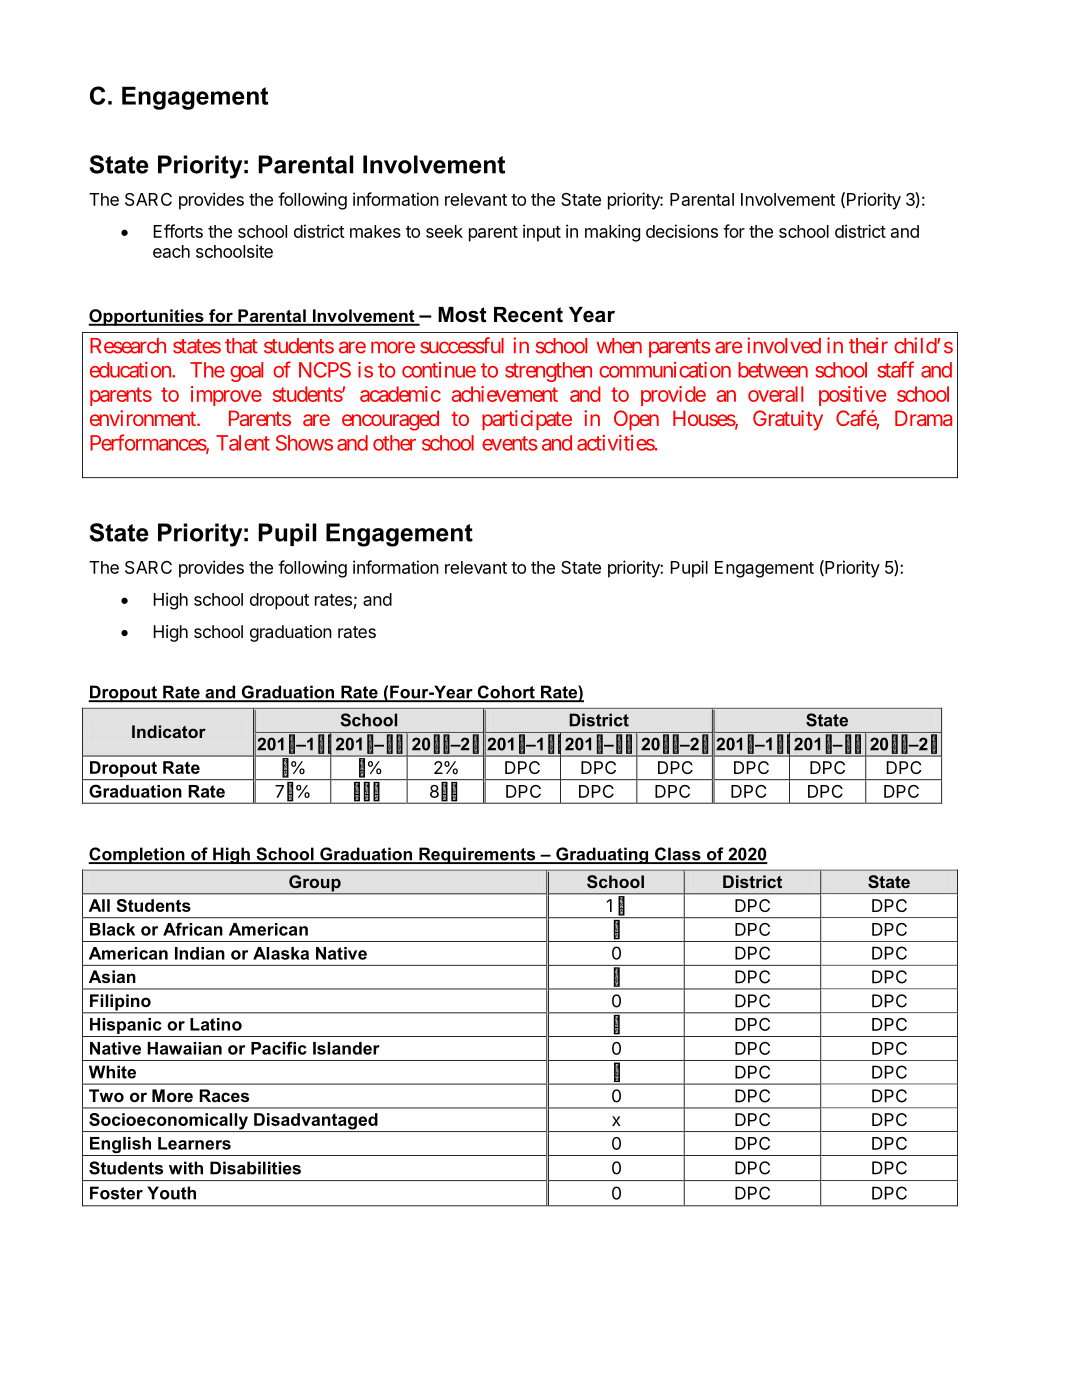 This document has height=1395, width=1078. What do you see at coordinates (169, 731) in the document?
I see `Indicator` at bounding box center [169, 731].
